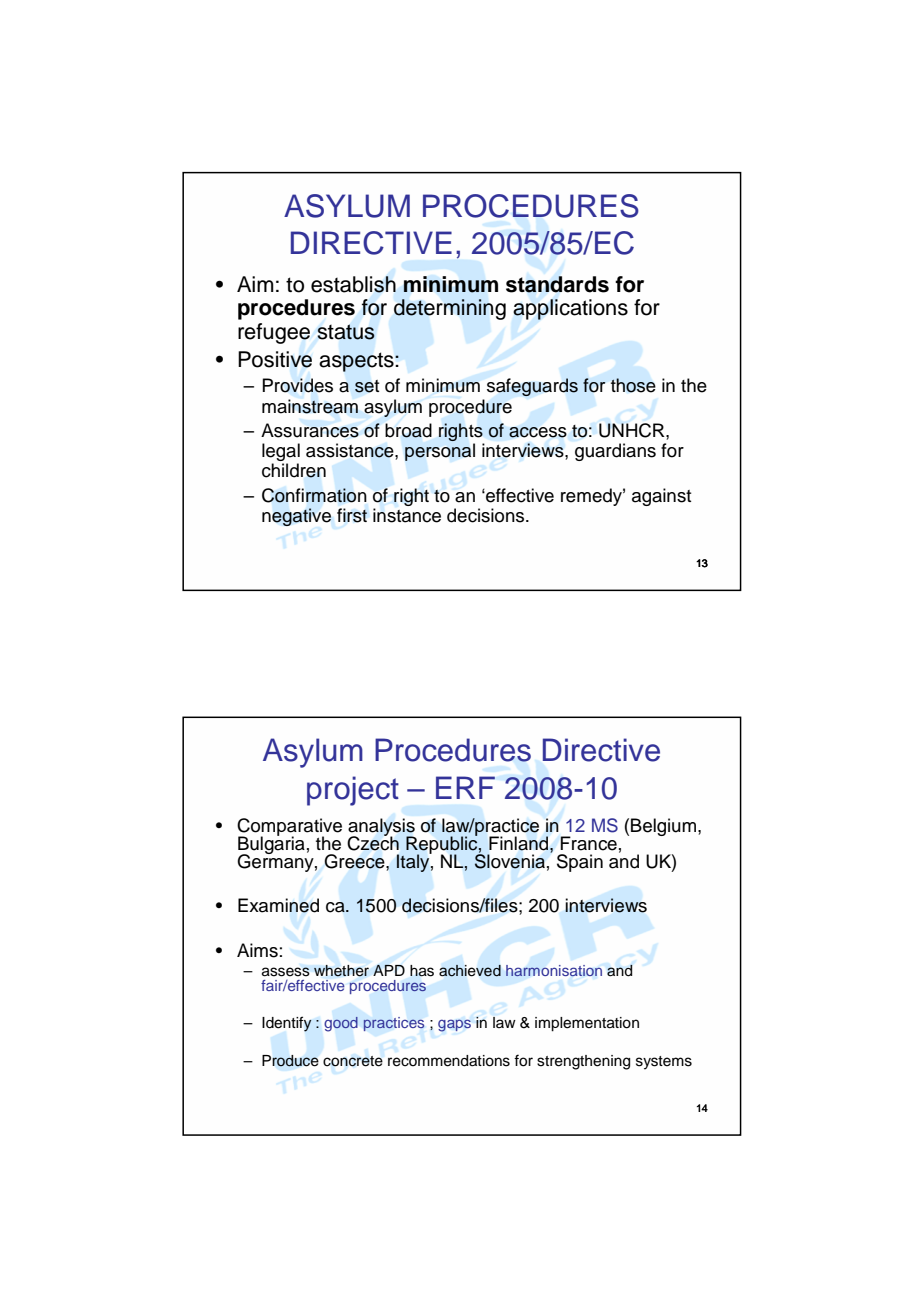 This screenshot has width=924, height=1308. I want to click on refugee, so click(274, 333).
